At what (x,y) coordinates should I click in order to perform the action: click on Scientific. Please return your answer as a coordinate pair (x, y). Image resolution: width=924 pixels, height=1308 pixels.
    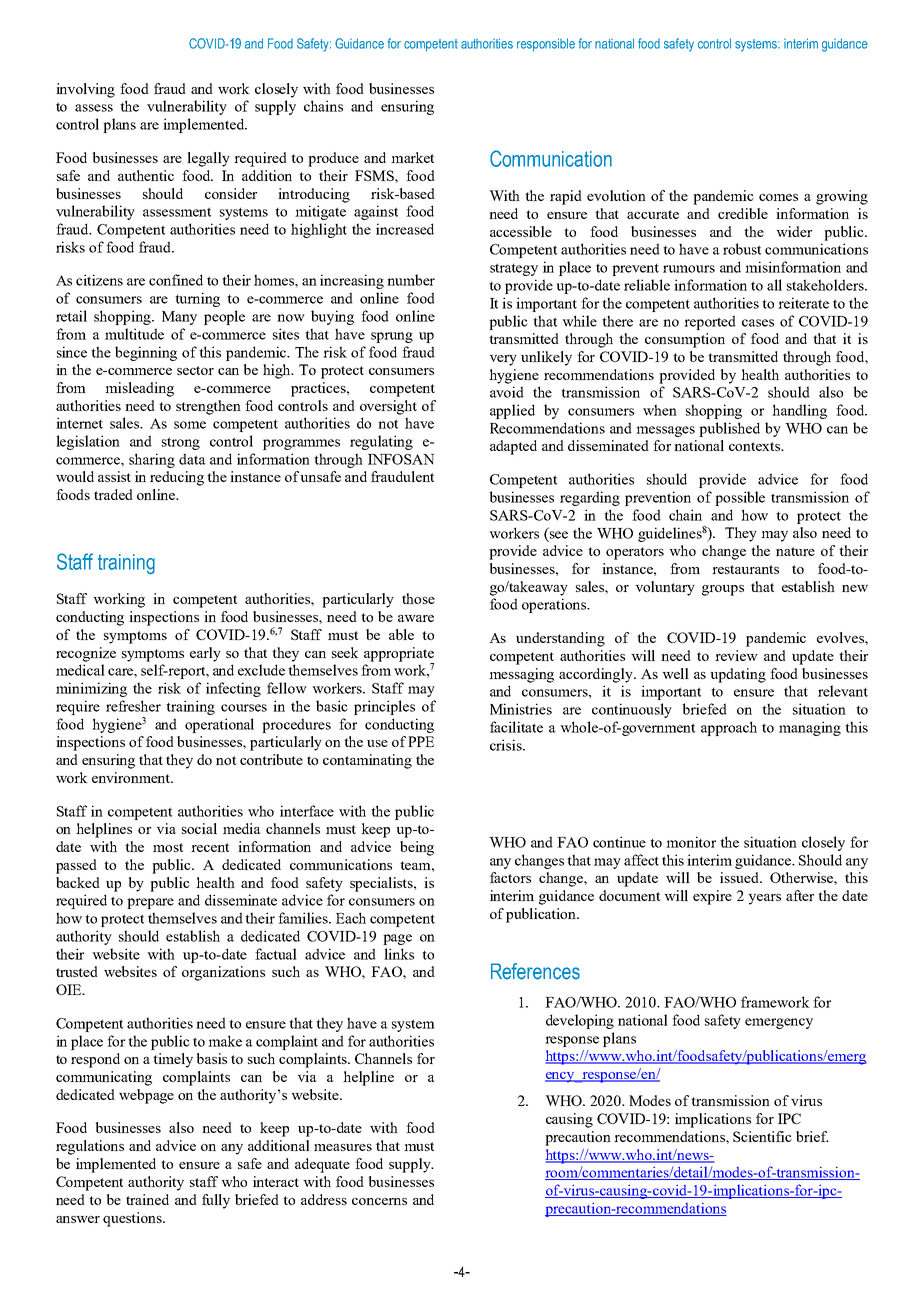
    Looking at the image, I should click on (762, 1136).
